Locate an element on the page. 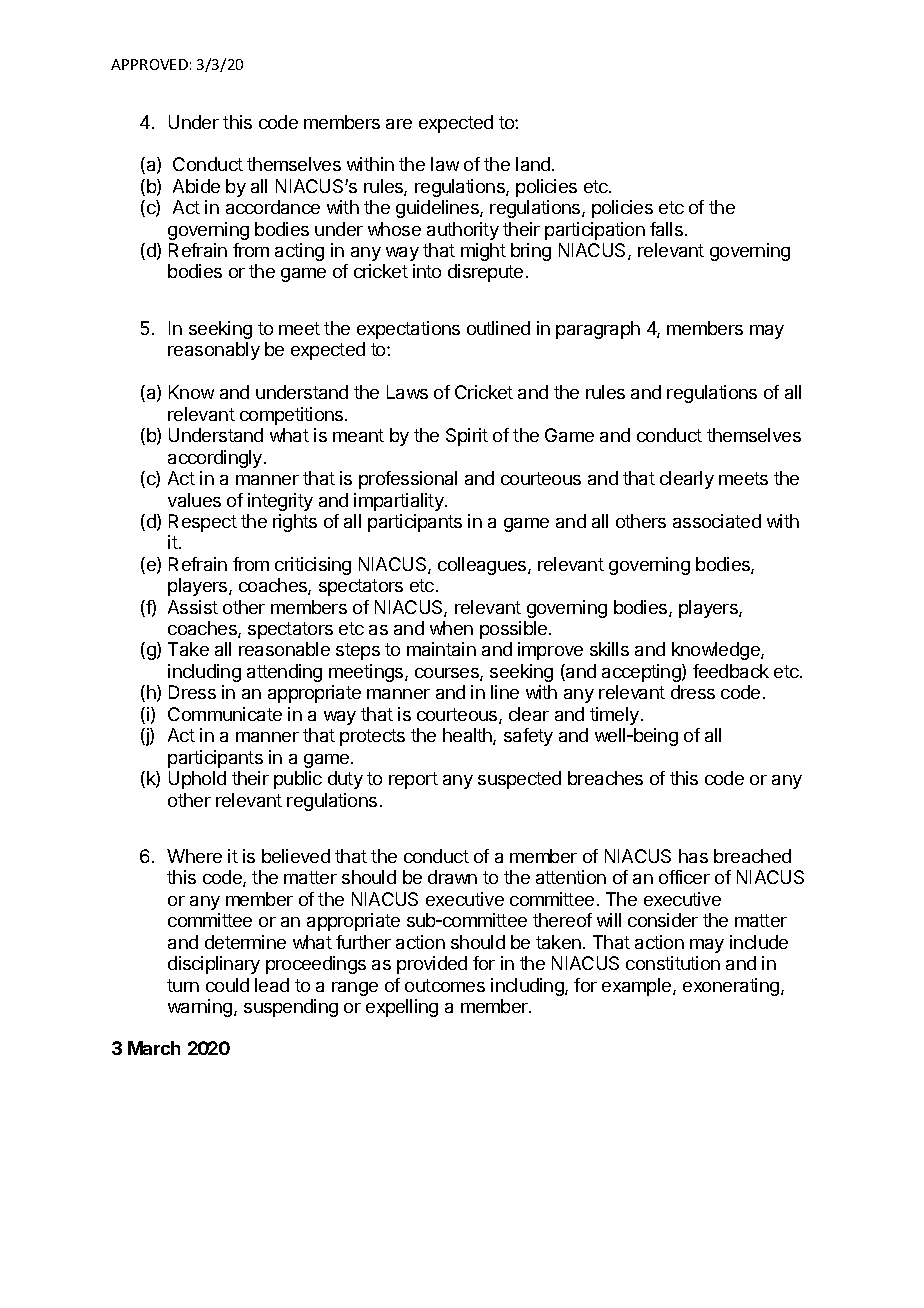  Respect is located at coordinates (203, 523).
